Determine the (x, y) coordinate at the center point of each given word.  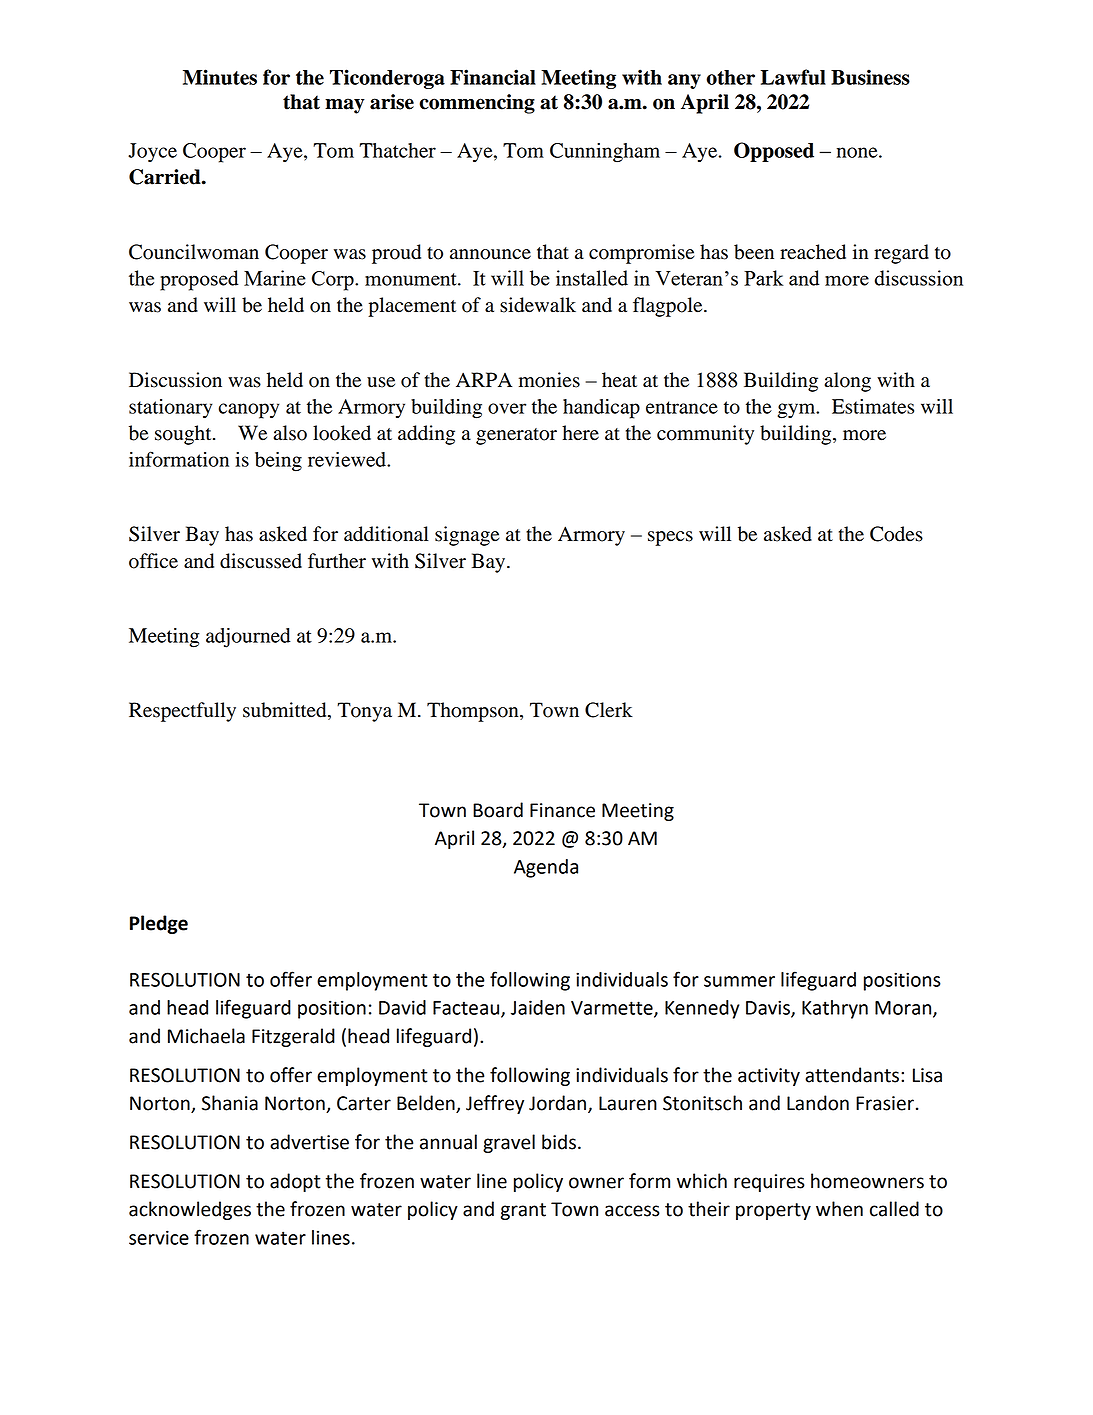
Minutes (220, 77)
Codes (896, 534)
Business (870, 77)
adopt (295, 1182)
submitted (286, 711)
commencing (477, 104)
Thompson (474, 712)
